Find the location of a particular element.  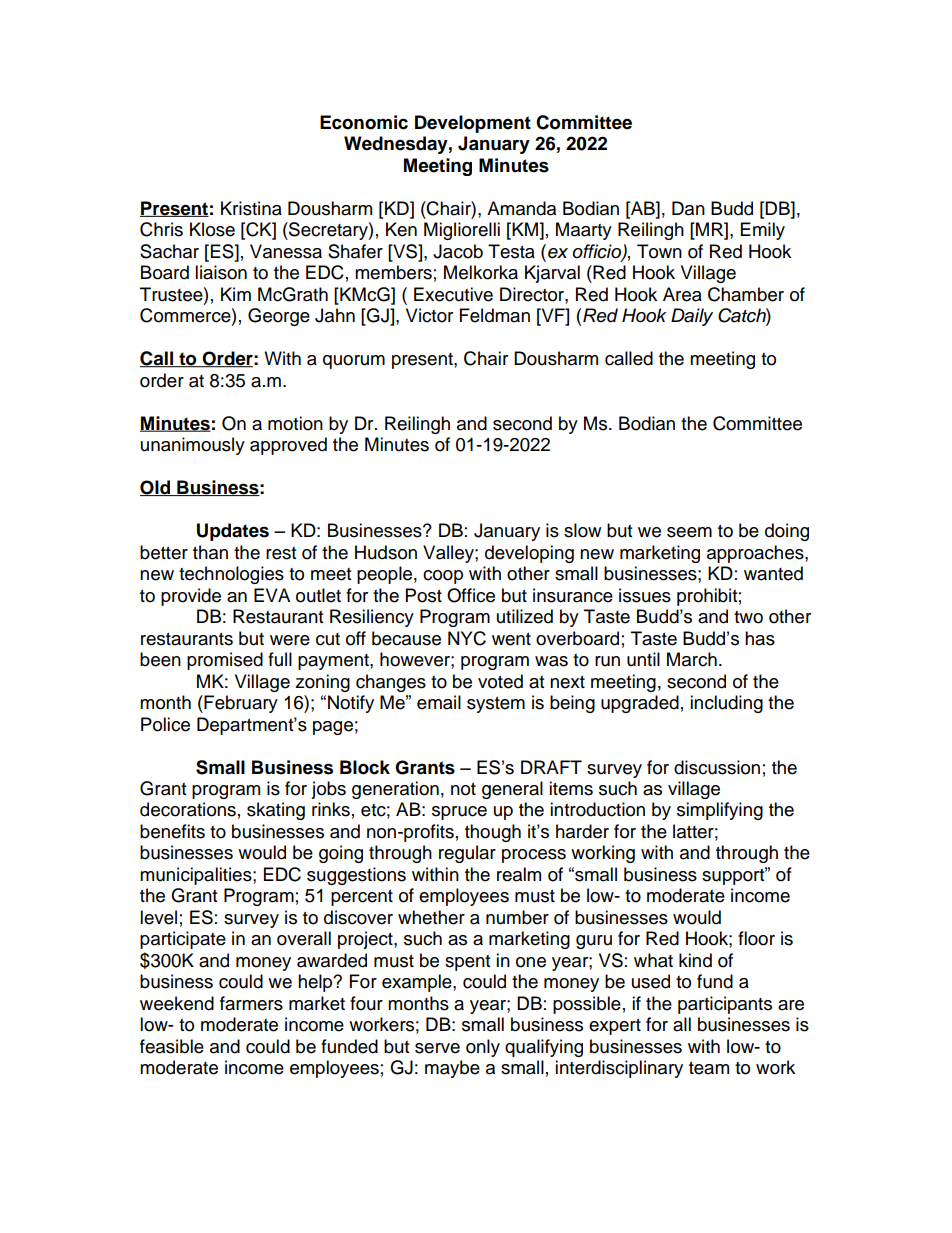

Kristina is located at coordinates (251, 208).
